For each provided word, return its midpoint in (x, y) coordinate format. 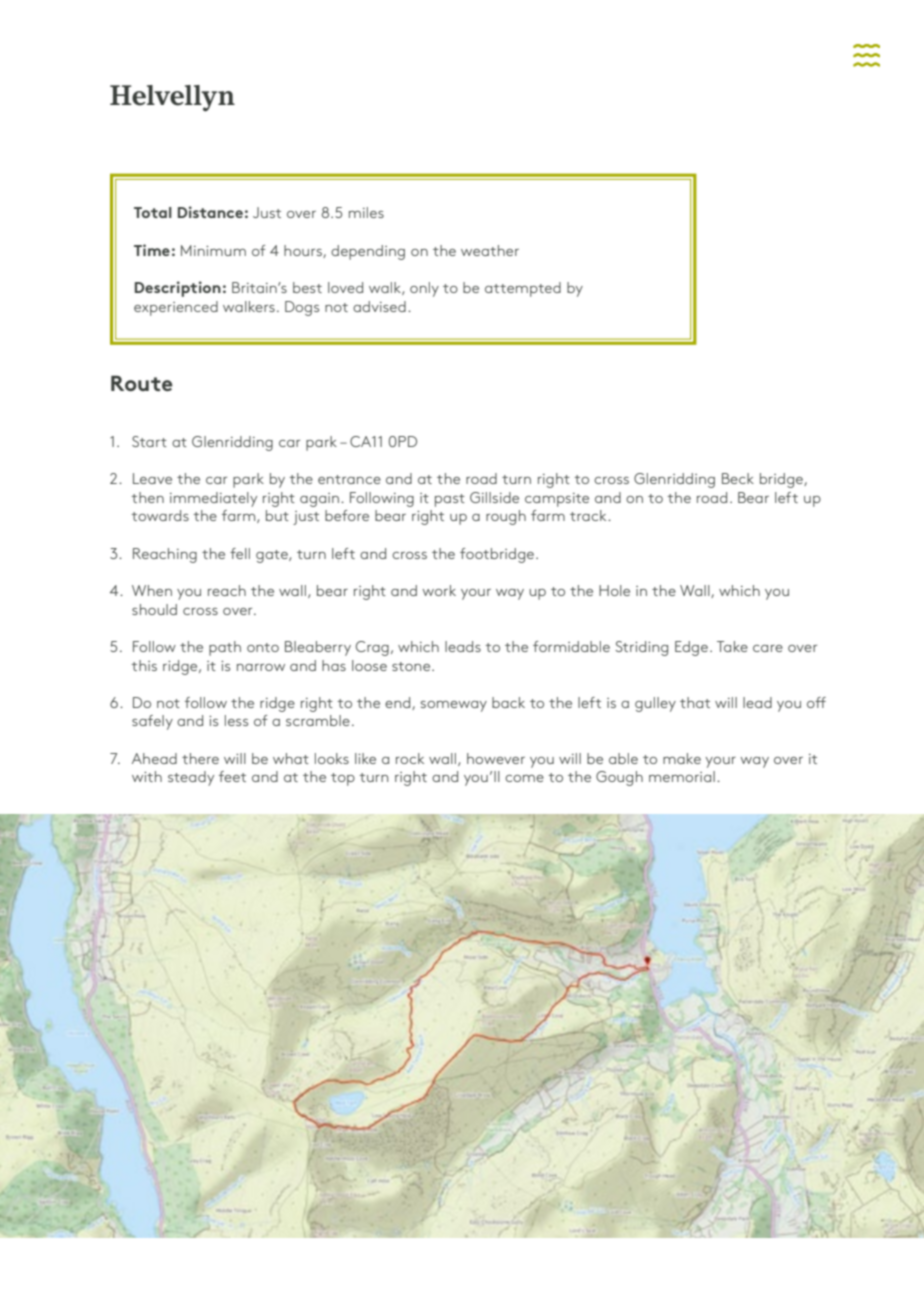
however (496, 758)
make (682, 758)
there (200, 758)
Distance (210, 212)
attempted (523, 289)
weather (490, 250)
